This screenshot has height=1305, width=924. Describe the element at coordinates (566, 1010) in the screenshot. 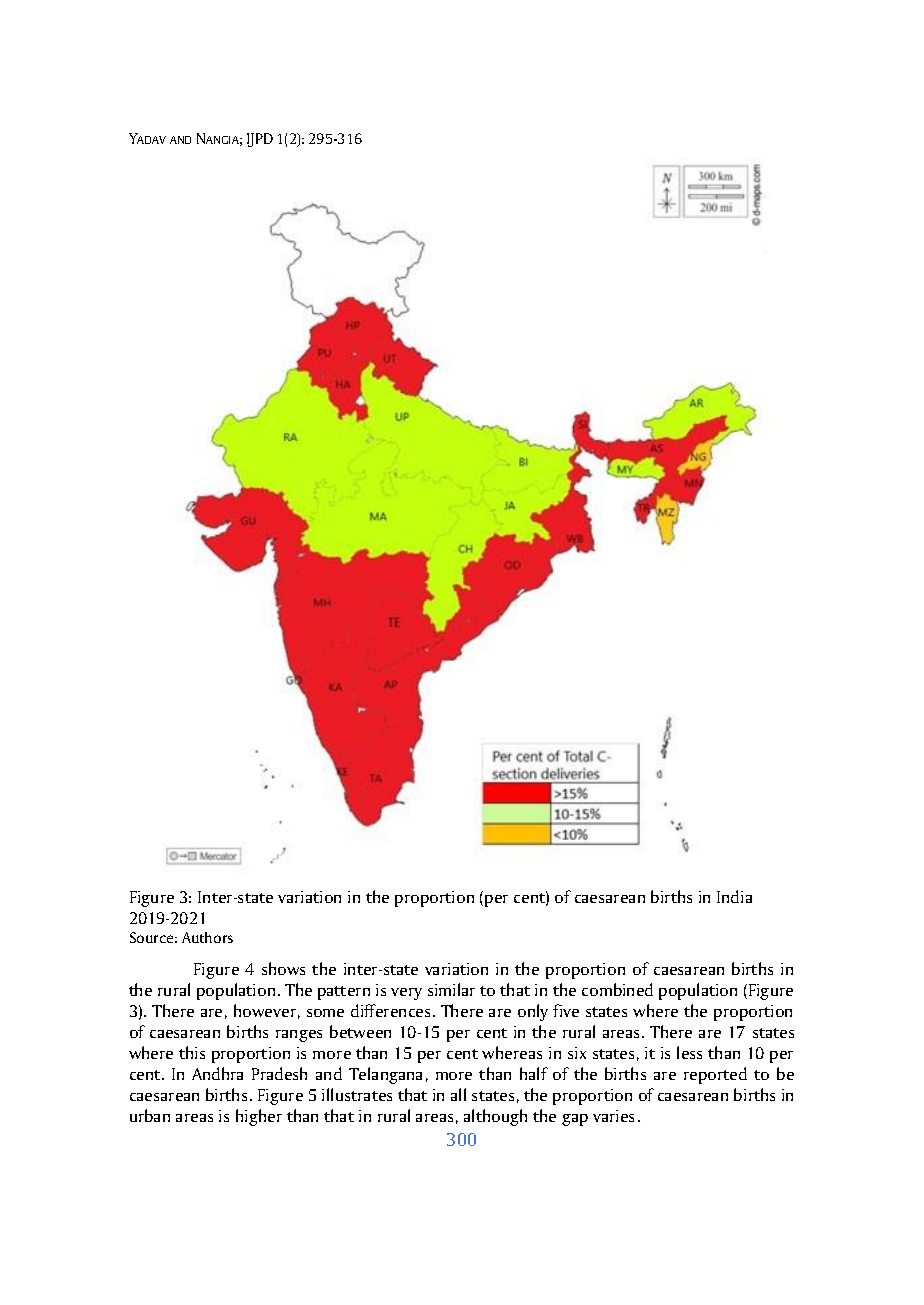

I see `five` at that location.
